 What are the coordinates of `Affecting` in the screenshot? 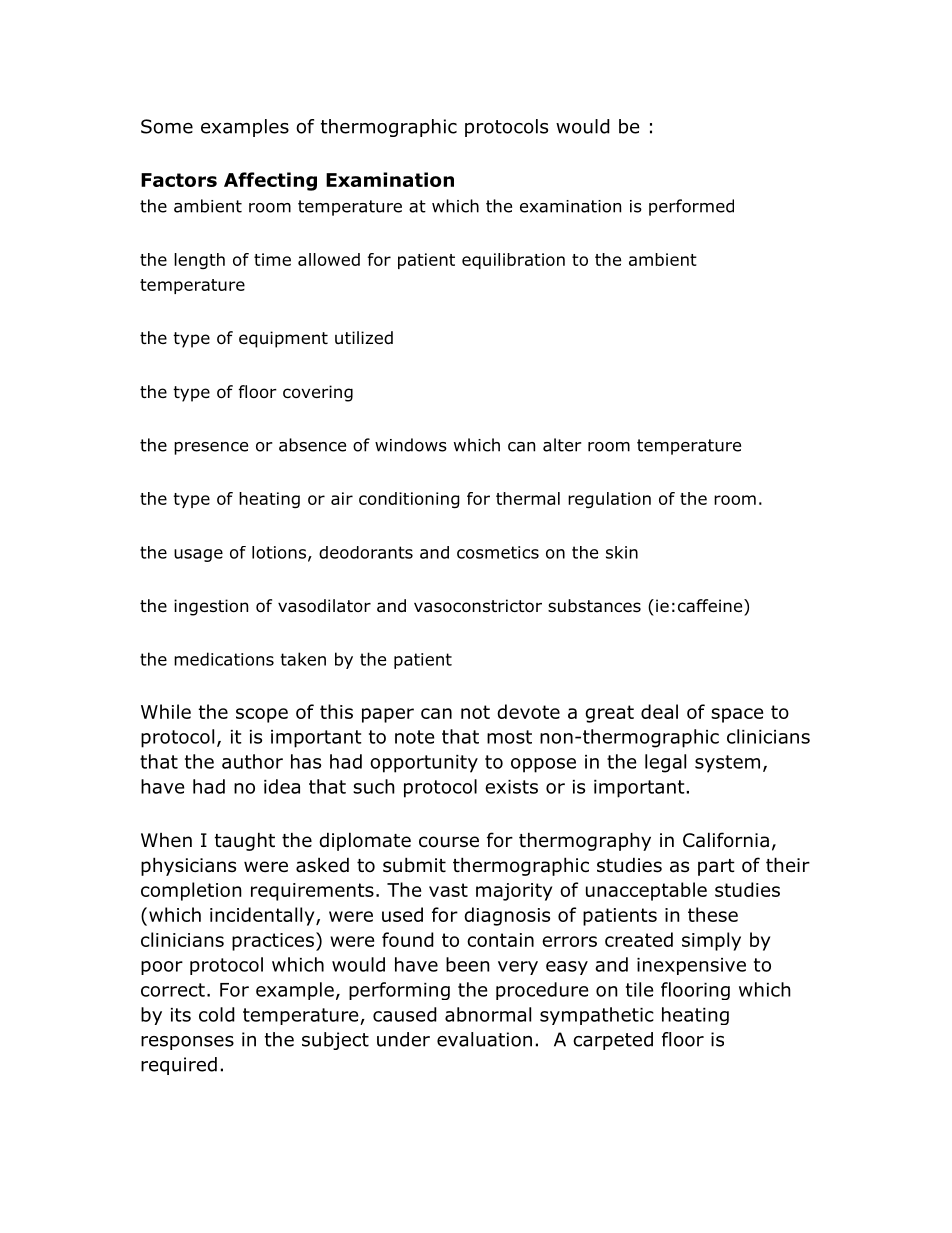 It's located at (270, 181).
